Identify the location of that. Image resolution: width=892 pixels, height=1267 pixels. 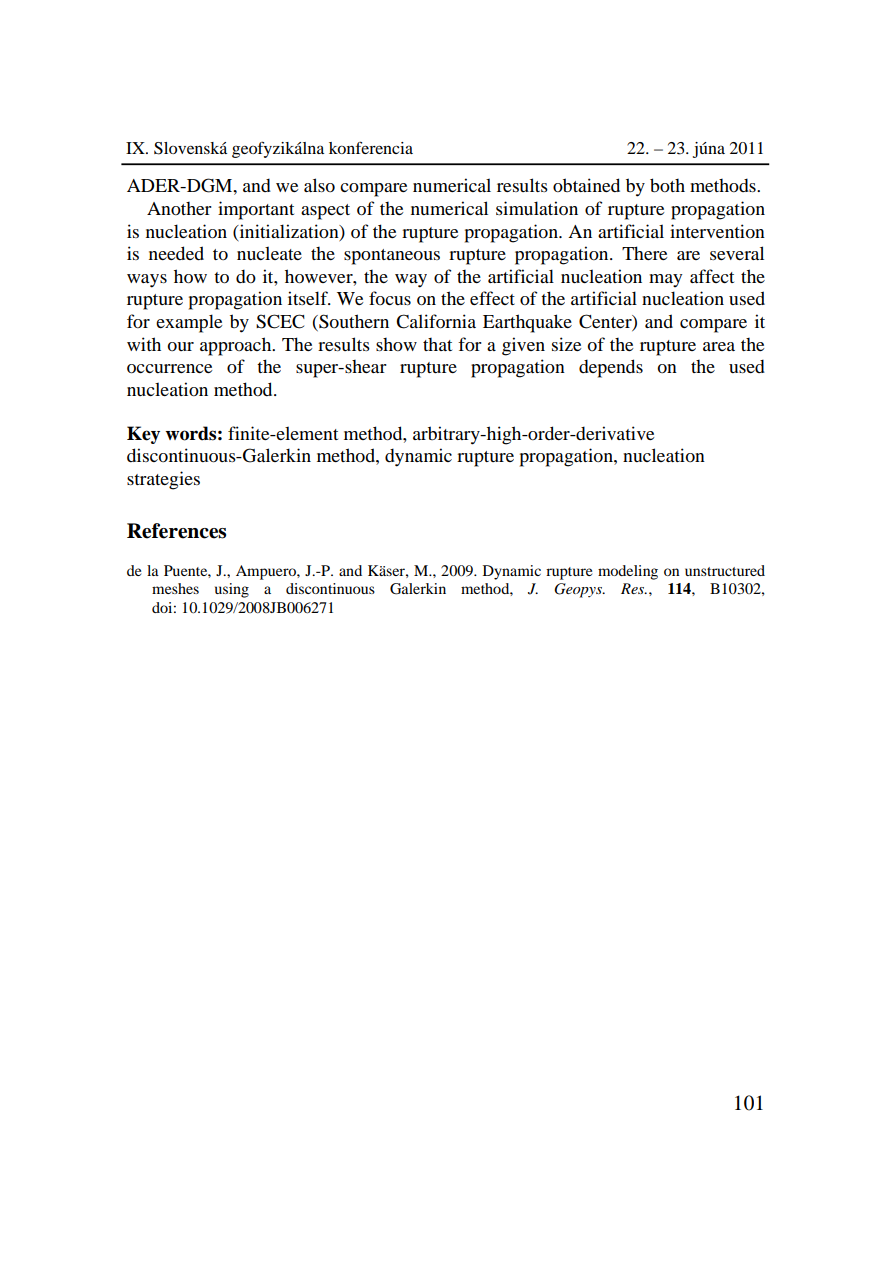
(437, 344).
